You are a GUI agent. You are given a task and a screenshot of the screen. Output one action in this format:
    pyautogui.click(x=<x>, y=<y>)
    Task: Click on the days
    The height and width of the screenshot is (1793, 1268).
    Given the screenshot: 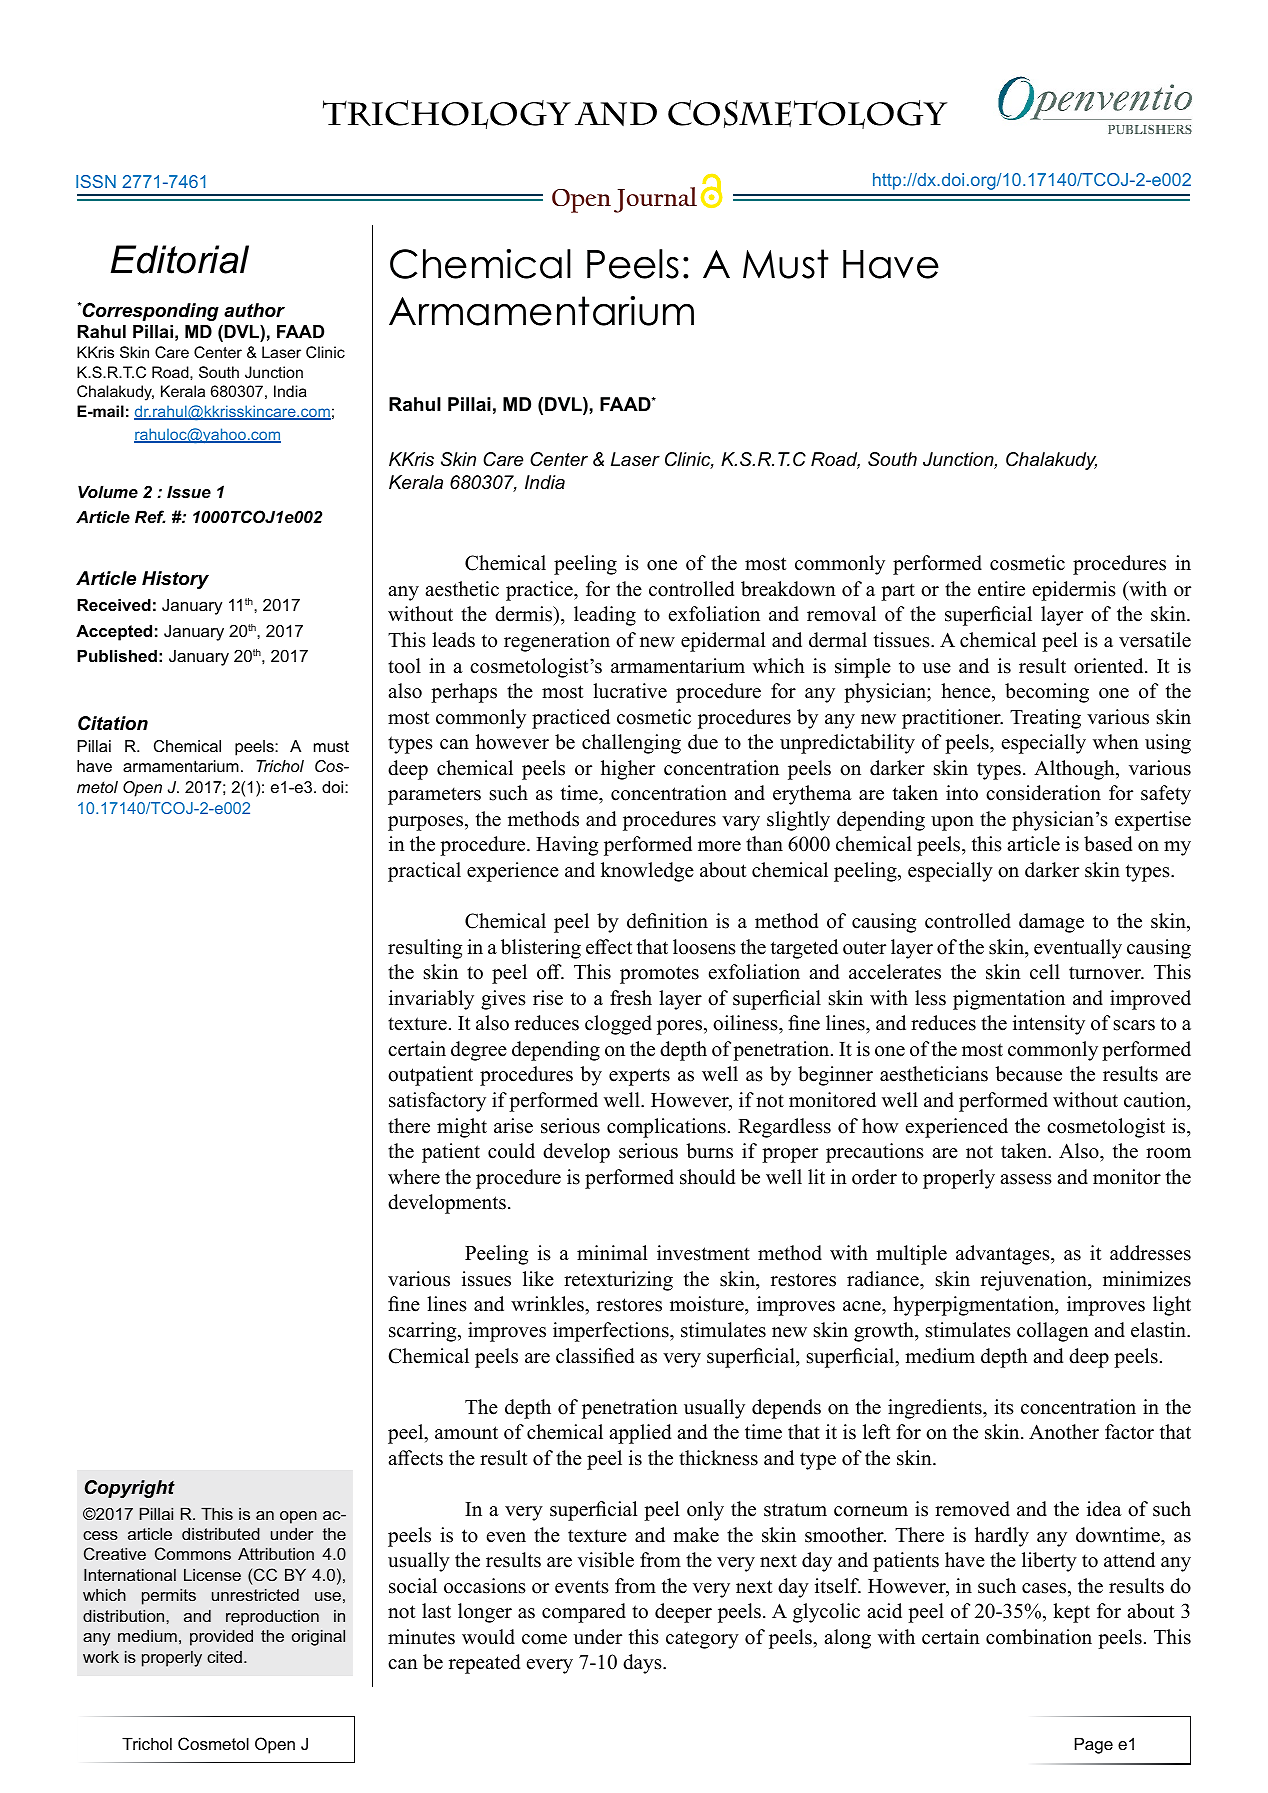 What is the action you would take?
    pyautogui.click(x=643, y=1664)
